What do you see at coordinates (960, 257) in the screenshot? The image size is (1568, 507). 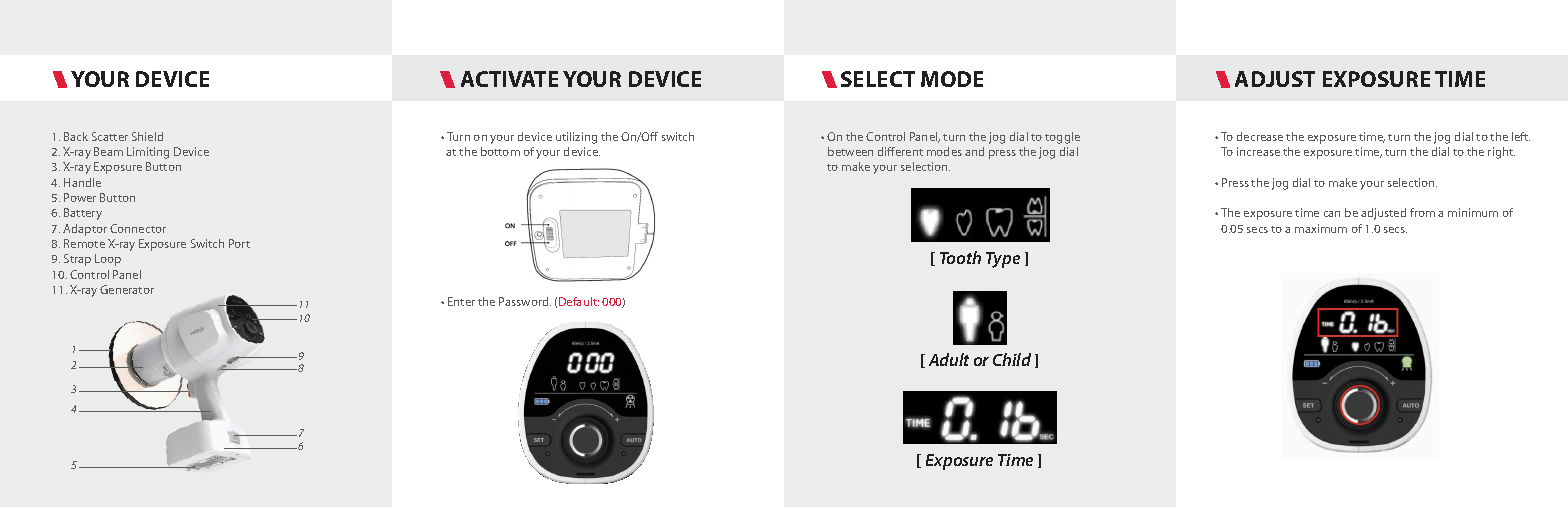 I see `Tooth` at bounding box center [960, 257].
